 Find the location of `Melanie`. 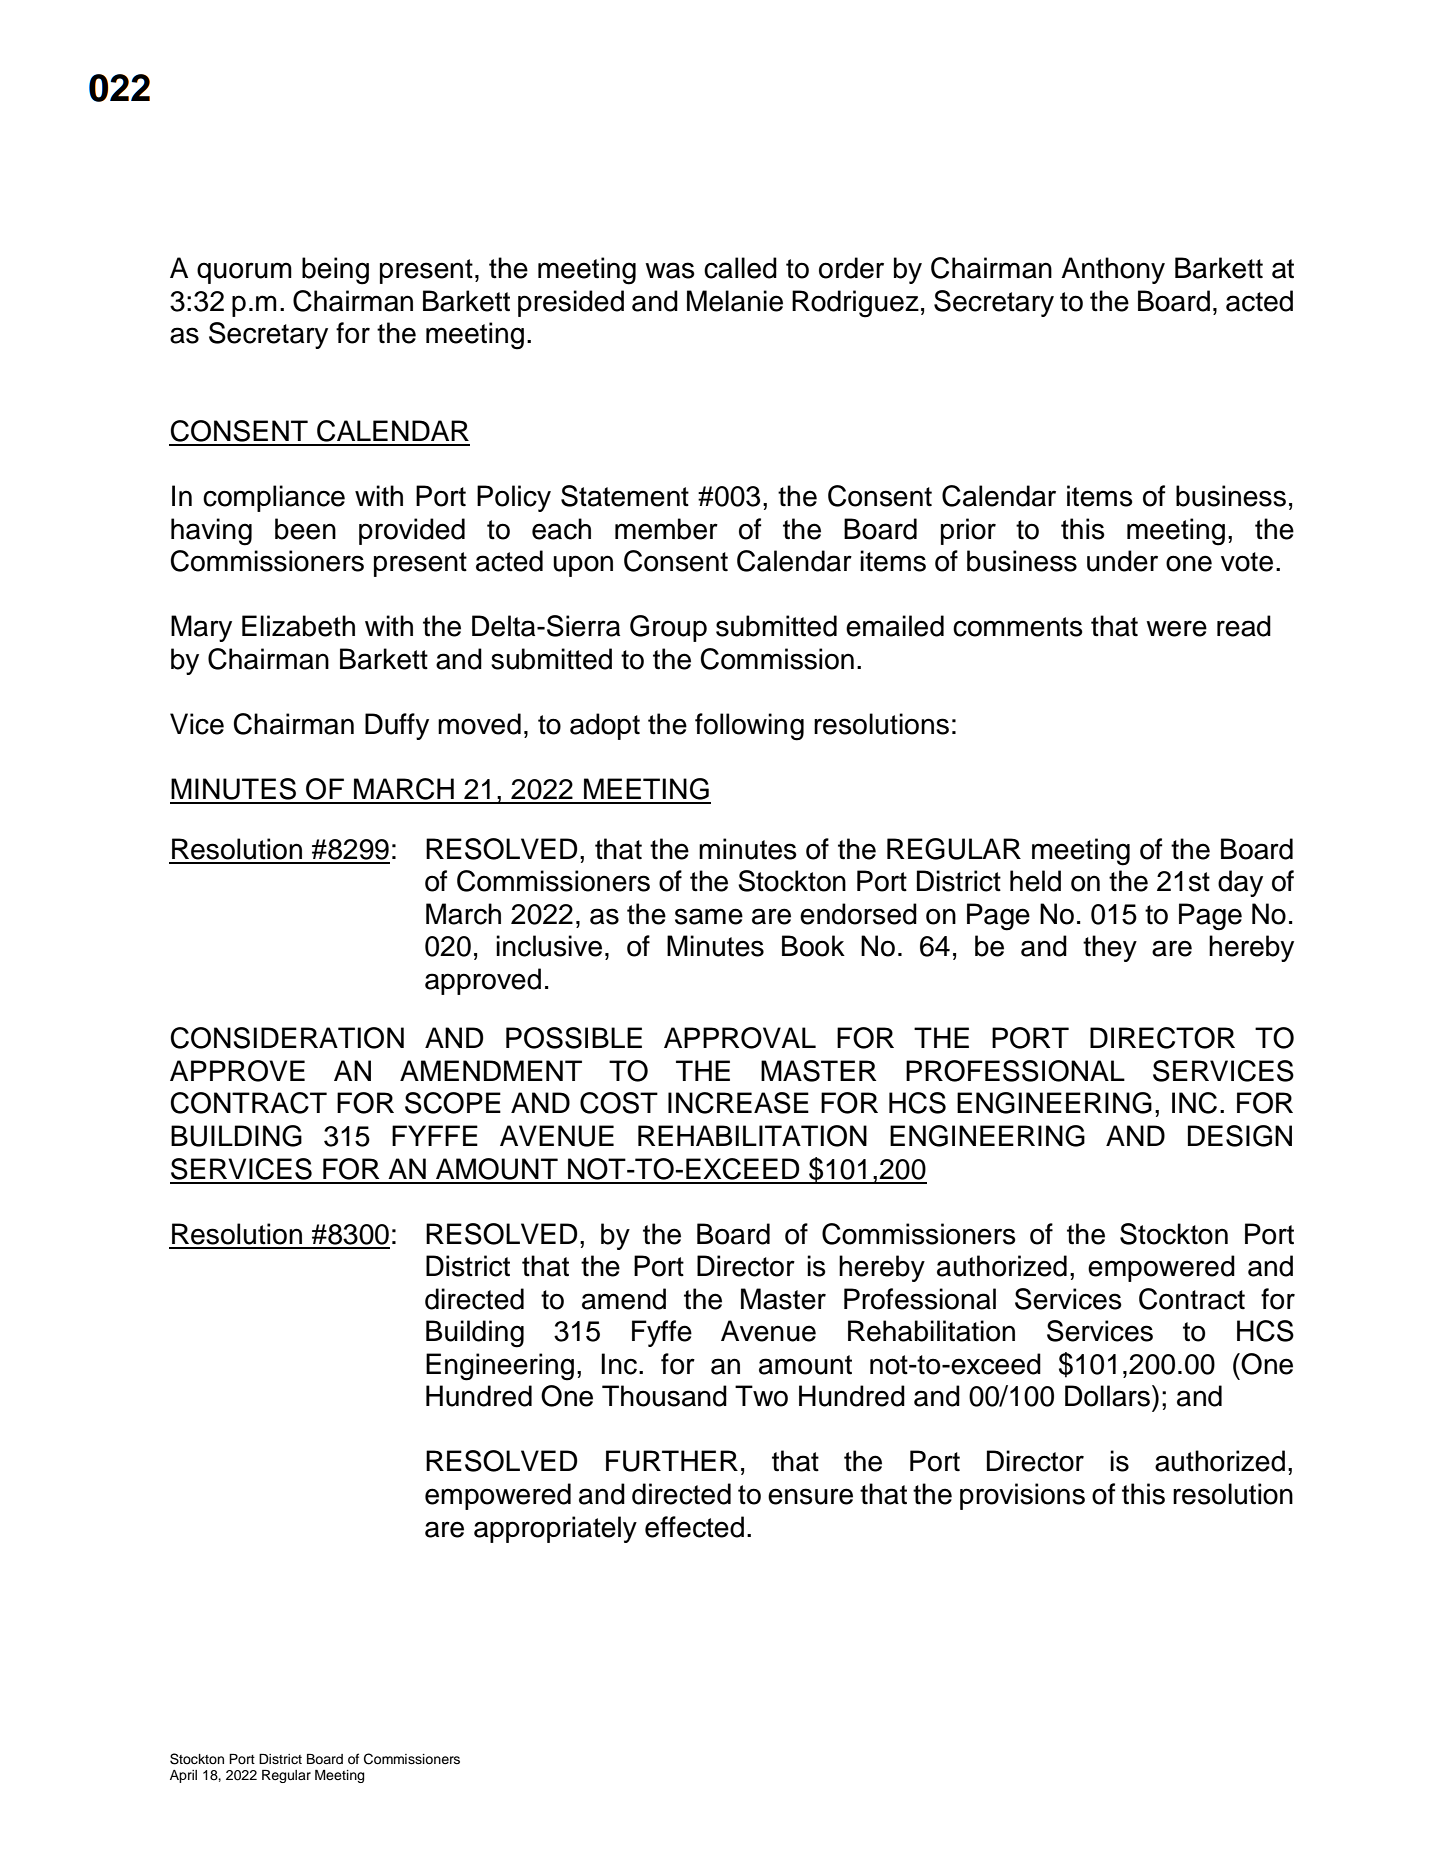

Melanie is located at coordinates (735, 301).
